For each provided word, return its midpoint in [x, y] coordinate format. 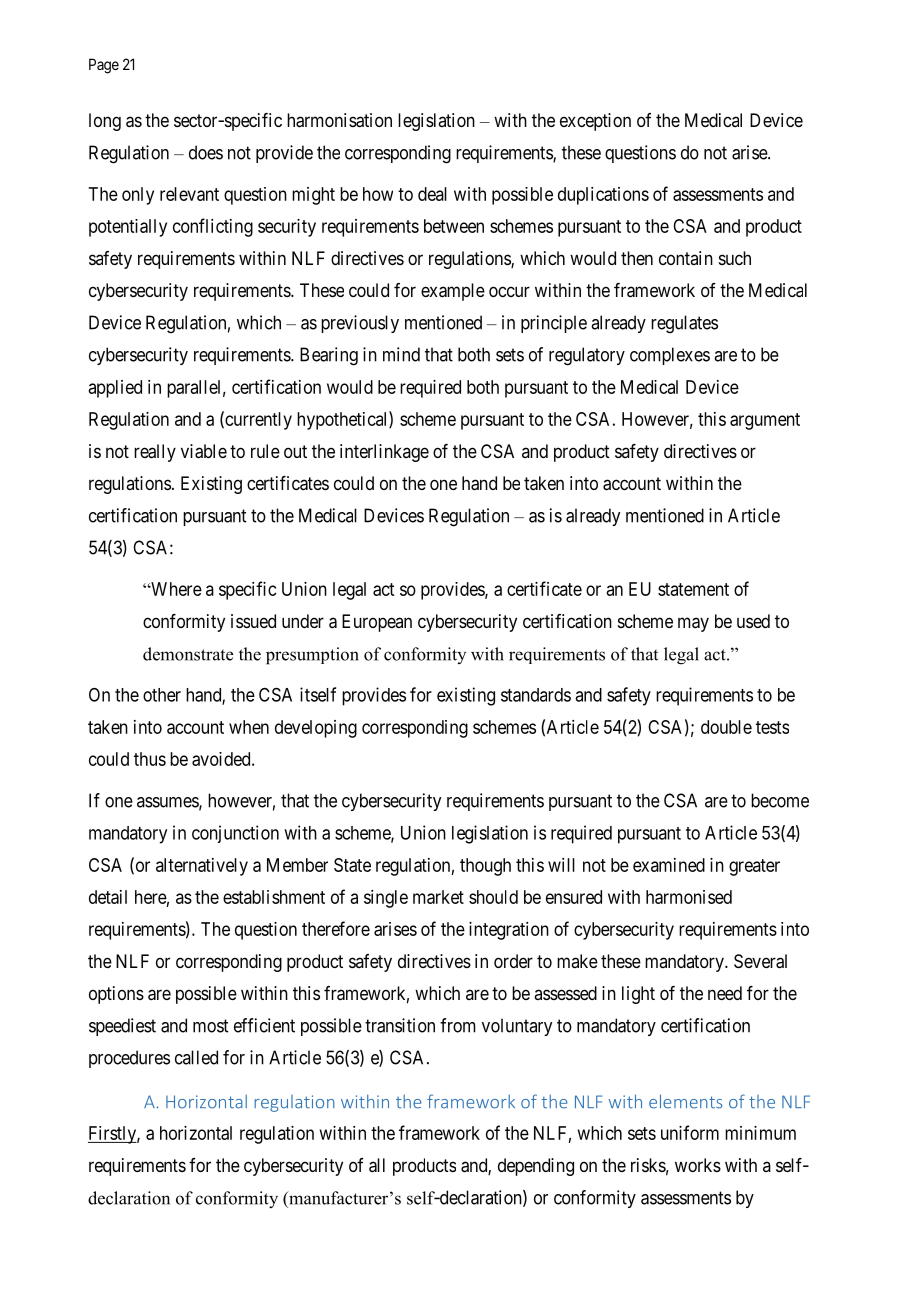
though [485, 867]
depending [536, 1167]
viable [204, 451]
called [196, 1057]
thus [150, 759]
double [726, 727]
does [206, 152]
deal [432, 194]
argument [765, 421]
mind [401, 354]
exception [595, 122]
